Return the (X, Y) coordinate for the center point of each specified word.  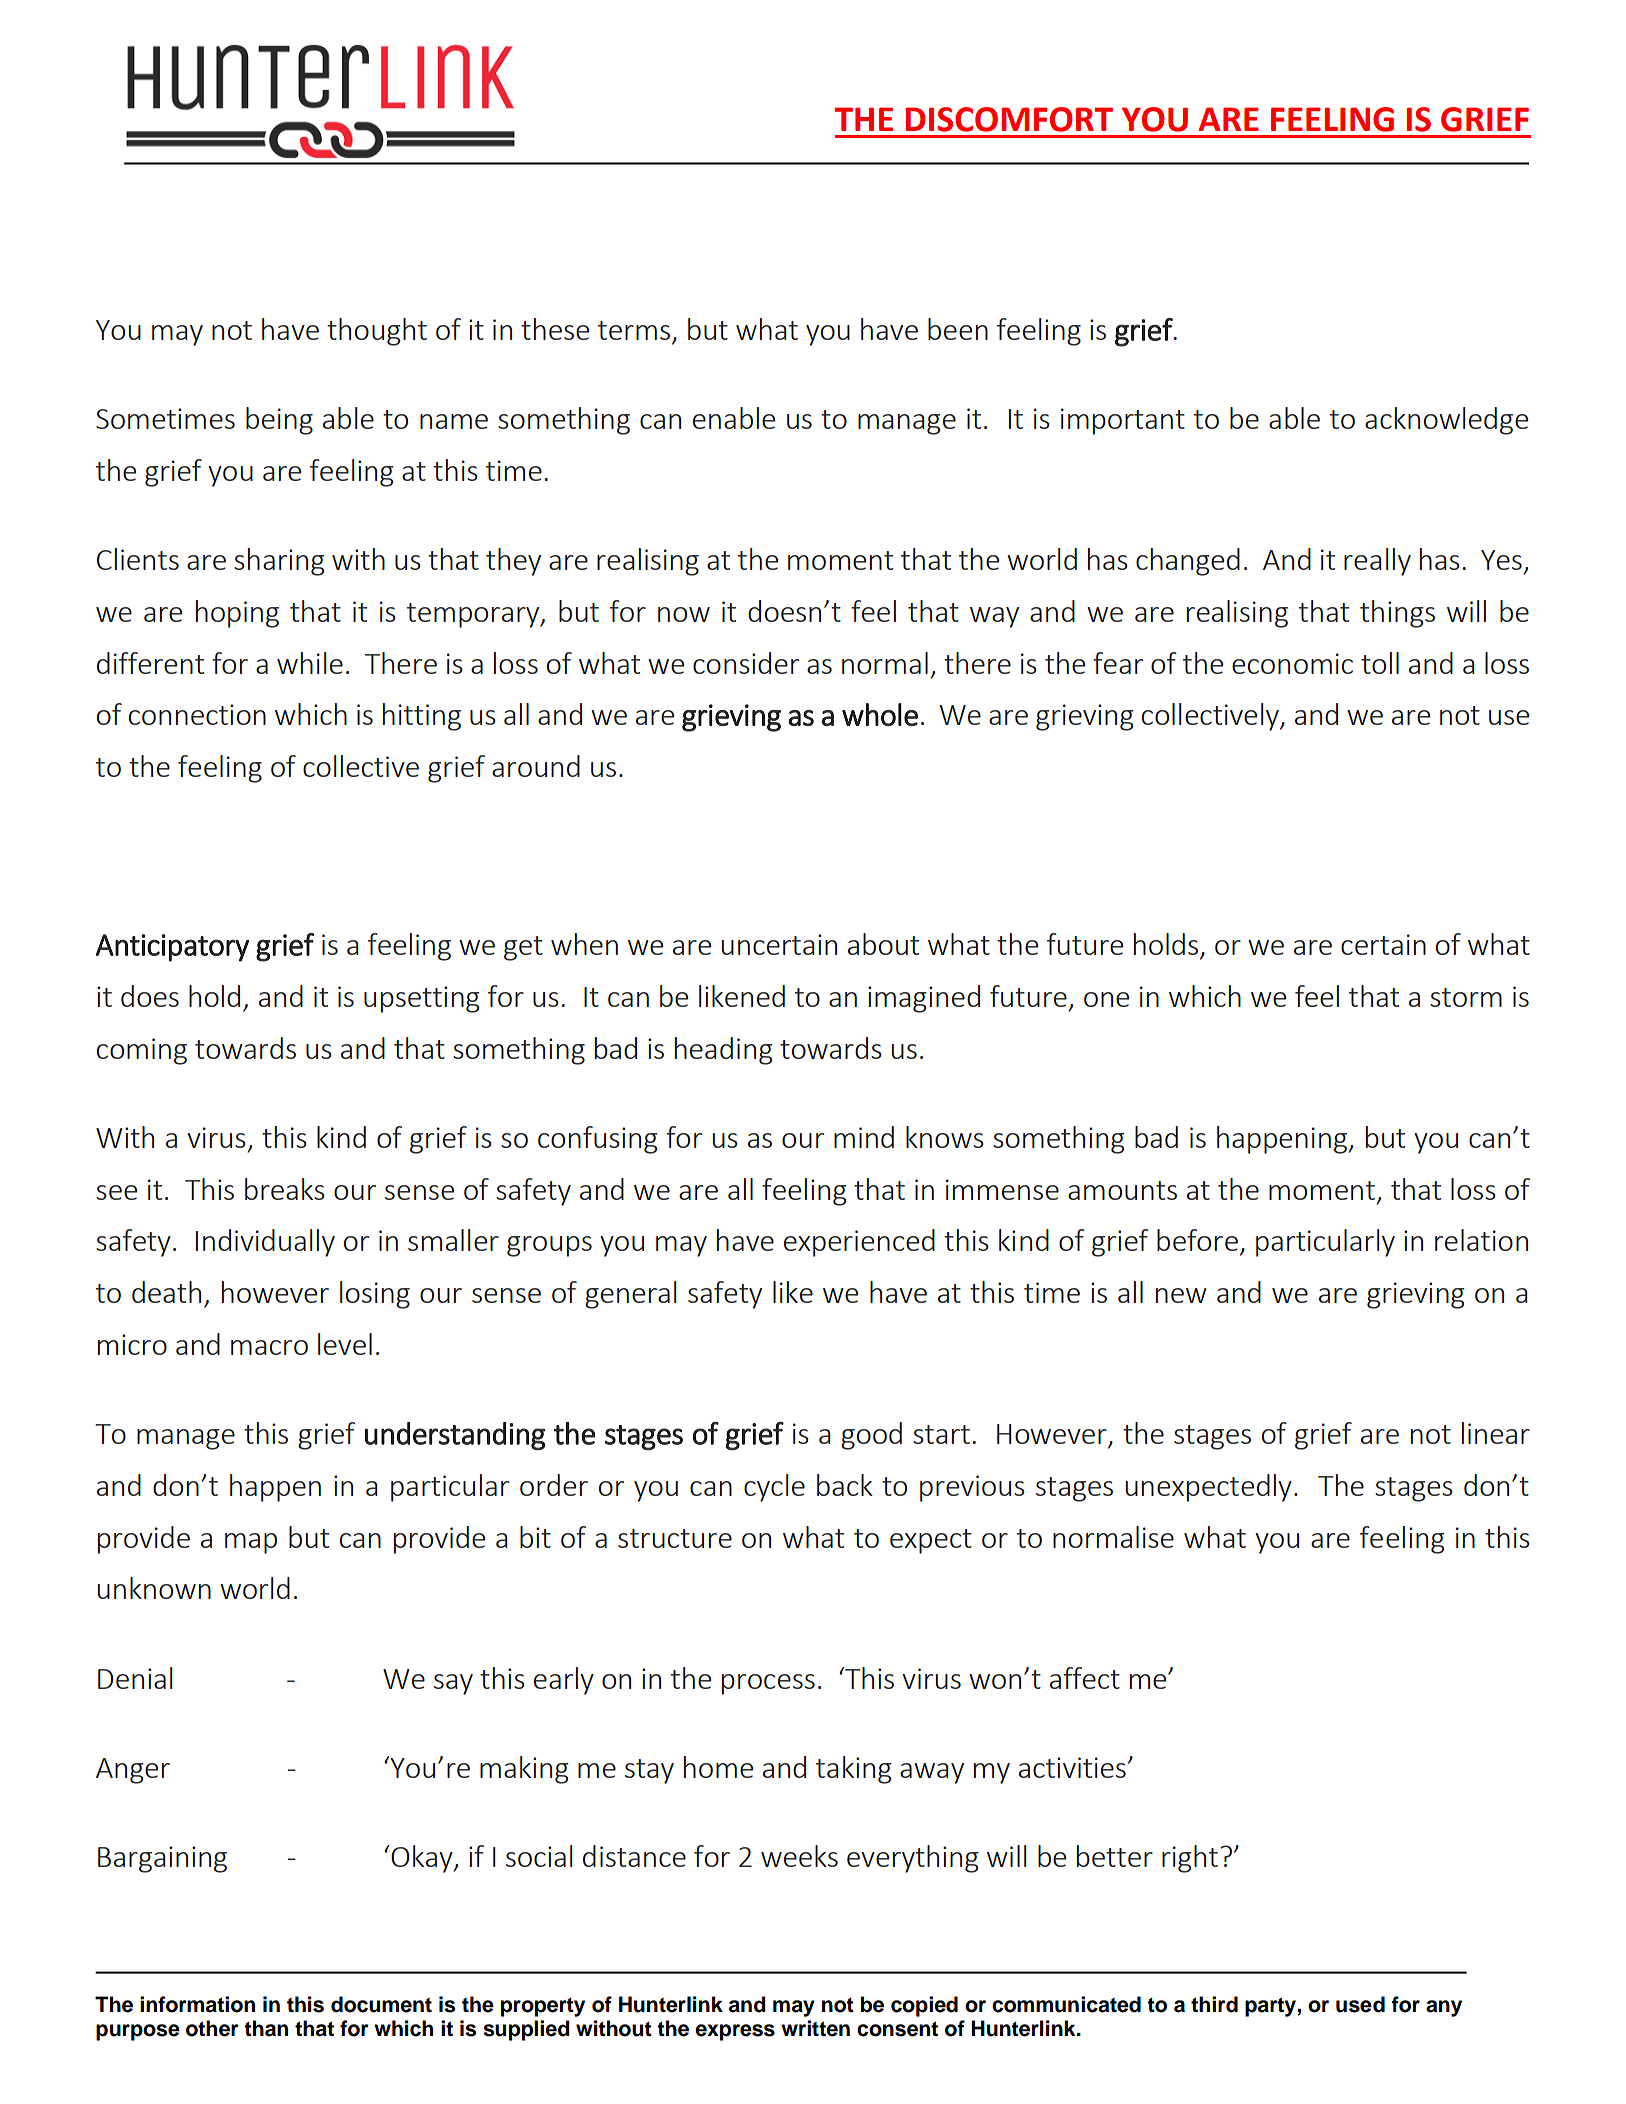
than (266, 2028)
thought (377, 332)
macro (269, 1347)
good (871, 1436)
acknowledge (1446, 421)
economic (1292, 663)
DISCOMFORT (1009, 119)
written (815, 2028)
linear (1496, 1433)
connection (197, 714)
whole (880, 714)
